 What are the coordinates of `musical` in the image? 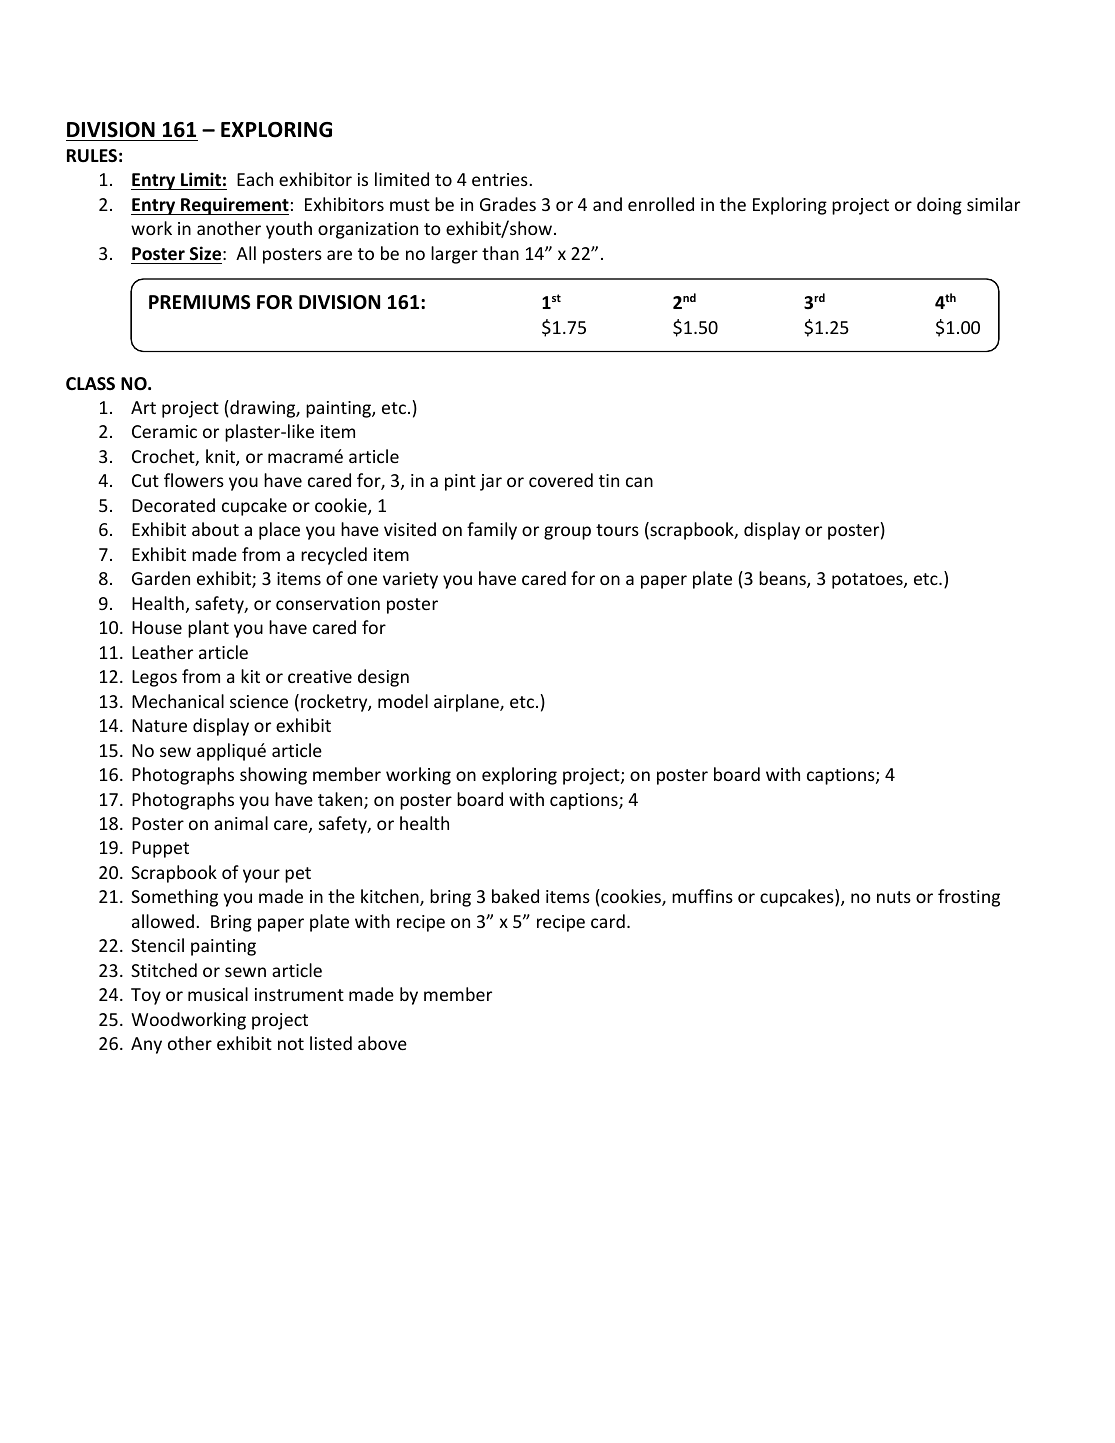 It's located at (218, 994).
